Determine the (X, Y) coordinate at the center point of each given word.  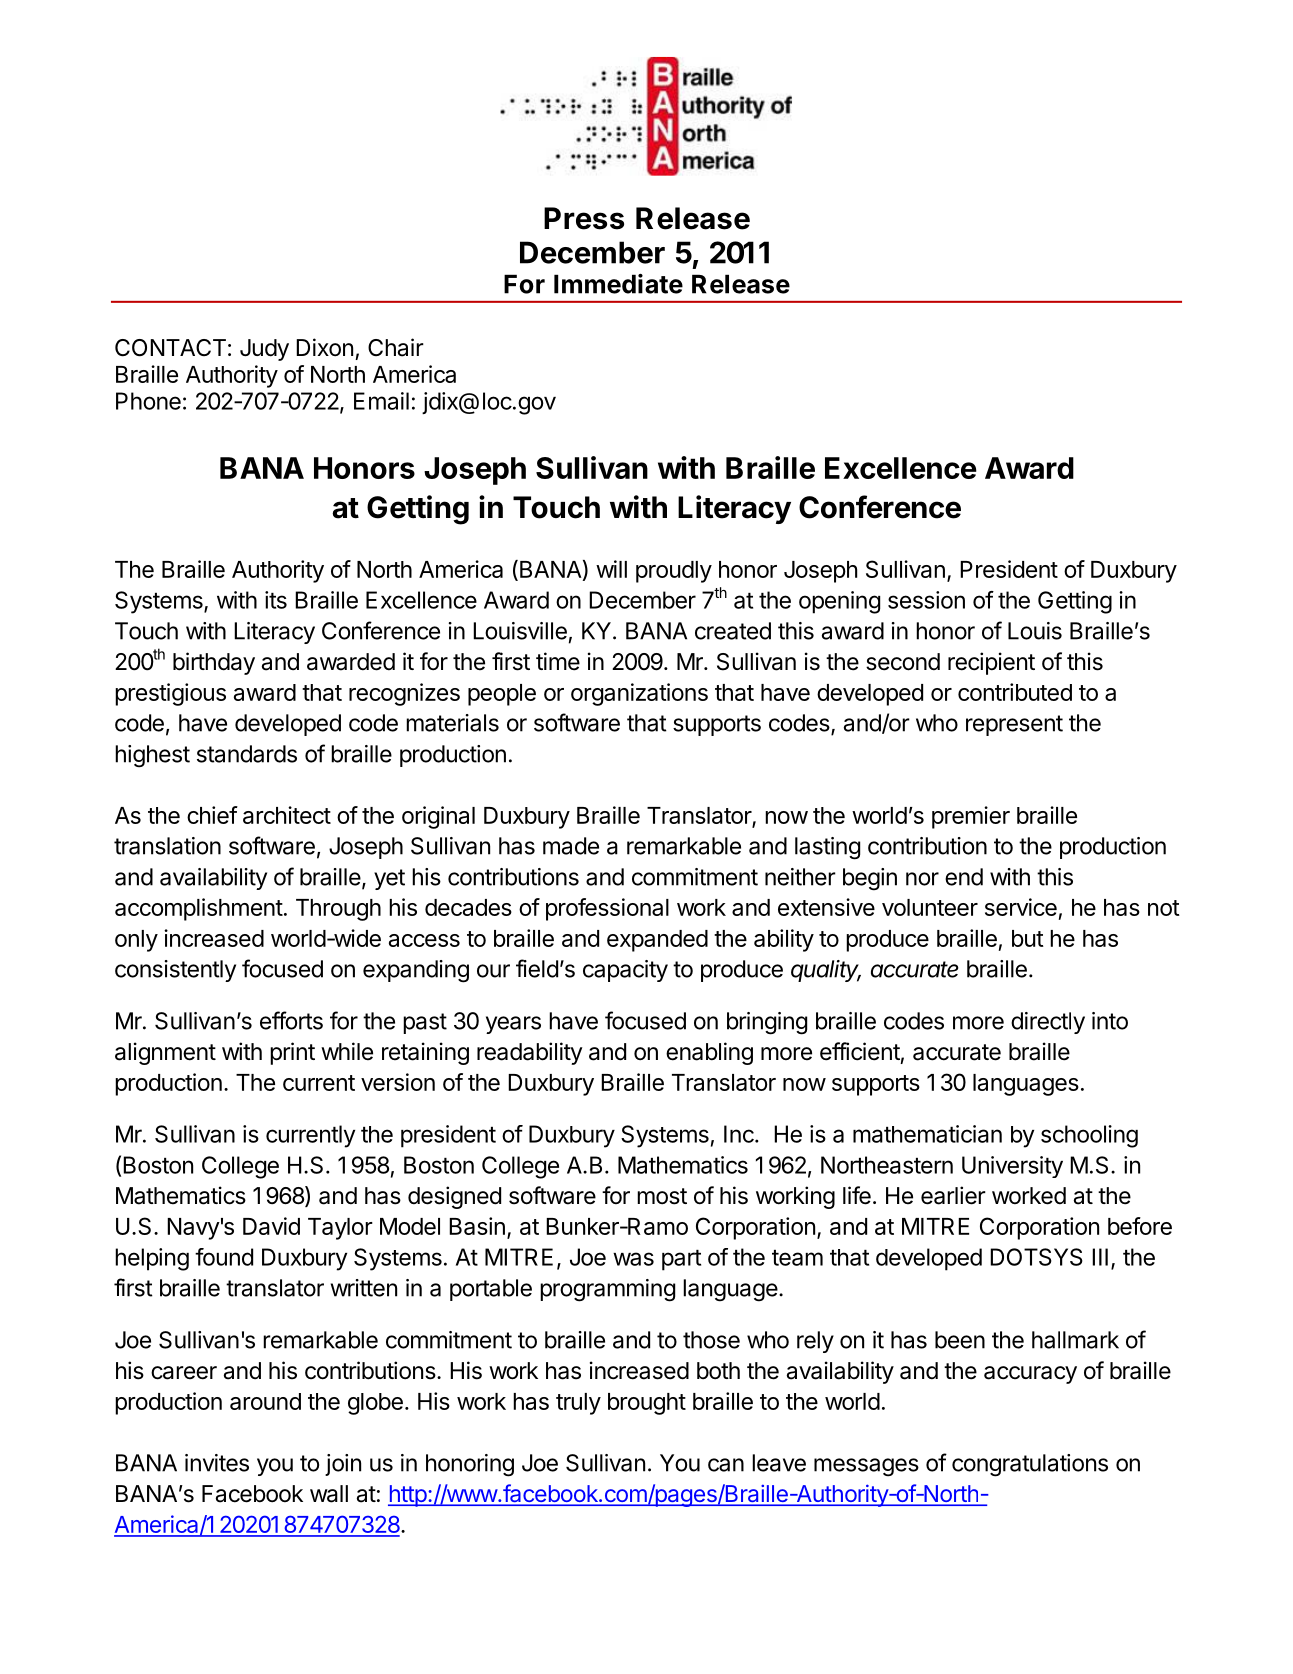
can (726, 1465)
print (292, 1053)
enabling (709, 1053)
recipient (991, 663)
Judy (264, 350)
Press (584, 218)
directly (1048, 1023)
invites (217, 1463)
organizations (639, 694)
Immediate (618, 284)
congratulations (1030, 1465)
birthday (214, 663)
